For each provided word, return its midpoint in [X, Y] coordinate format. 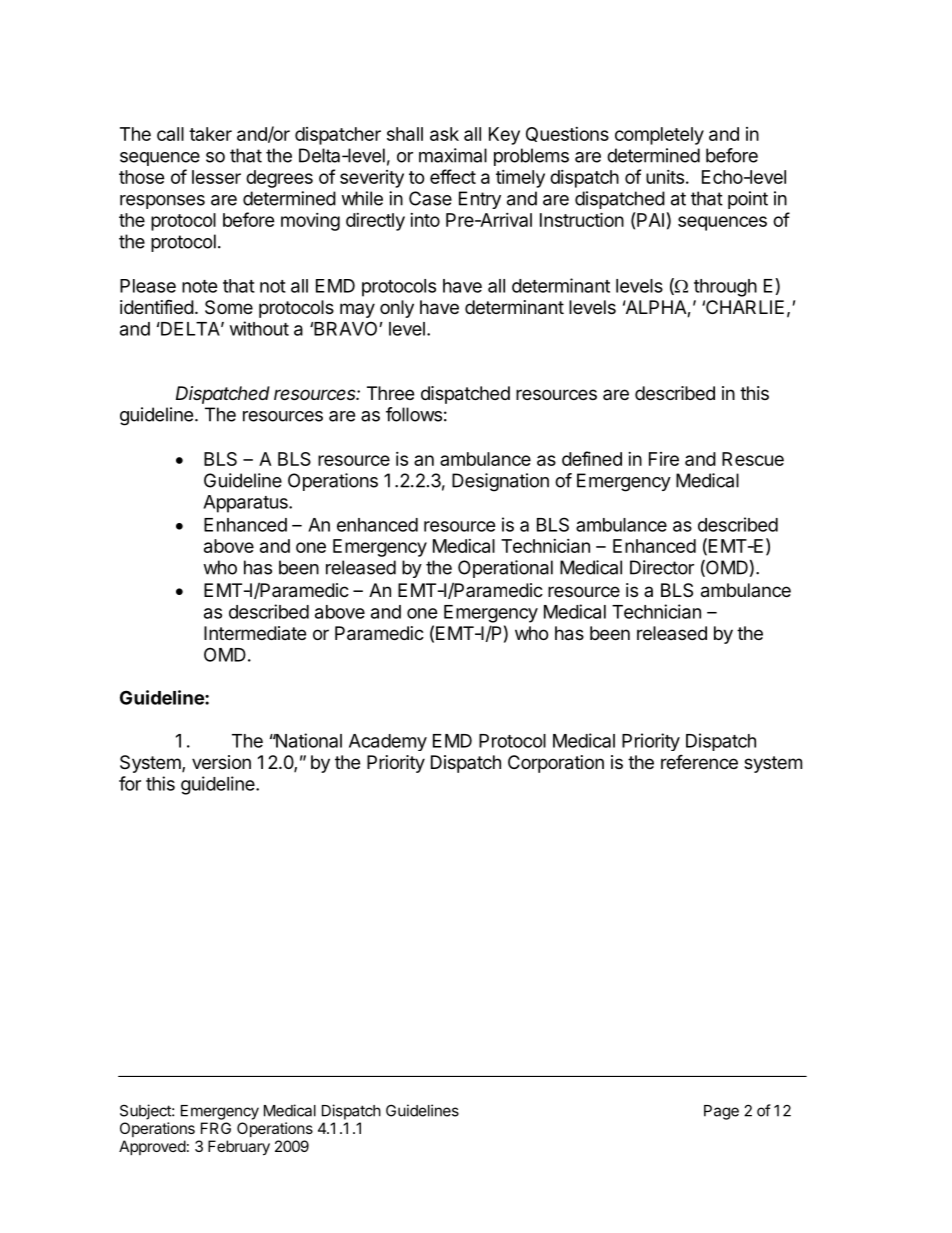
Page [721, 1112]
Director [662, 567]
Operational [505, 569]
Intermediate [255, 633]
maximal [453, 155]
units [665, 177]
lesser [216, 177]
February [239, 1148]
